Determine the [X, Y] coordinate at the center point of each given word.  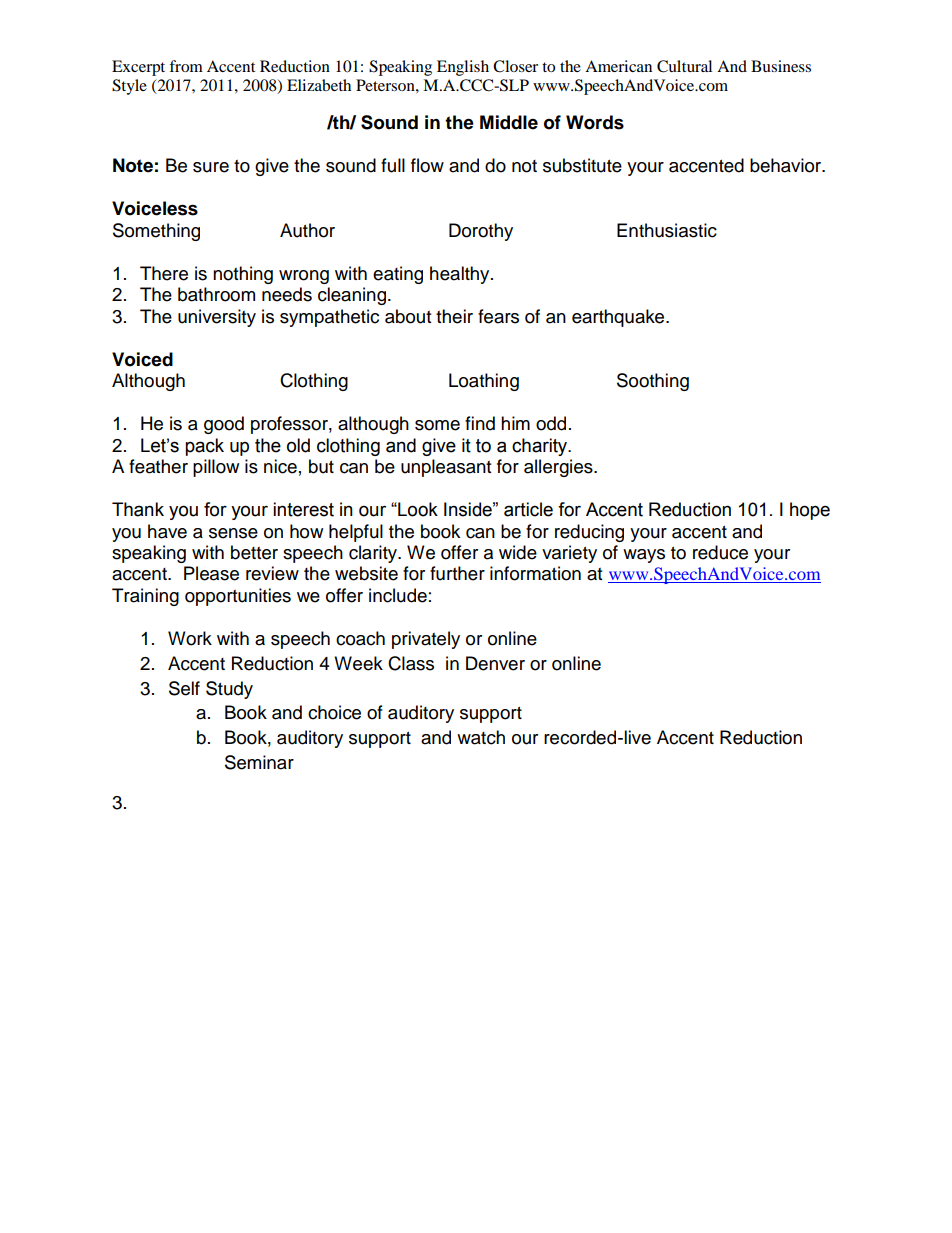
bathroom [216, 294]
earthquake [619, 318]
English [463, 68]
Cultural [684, 66]
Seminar [259, 762]
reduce [720, 552]
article [528, 509]
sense [233, 533]
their [454, 316]
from [186, 66]
